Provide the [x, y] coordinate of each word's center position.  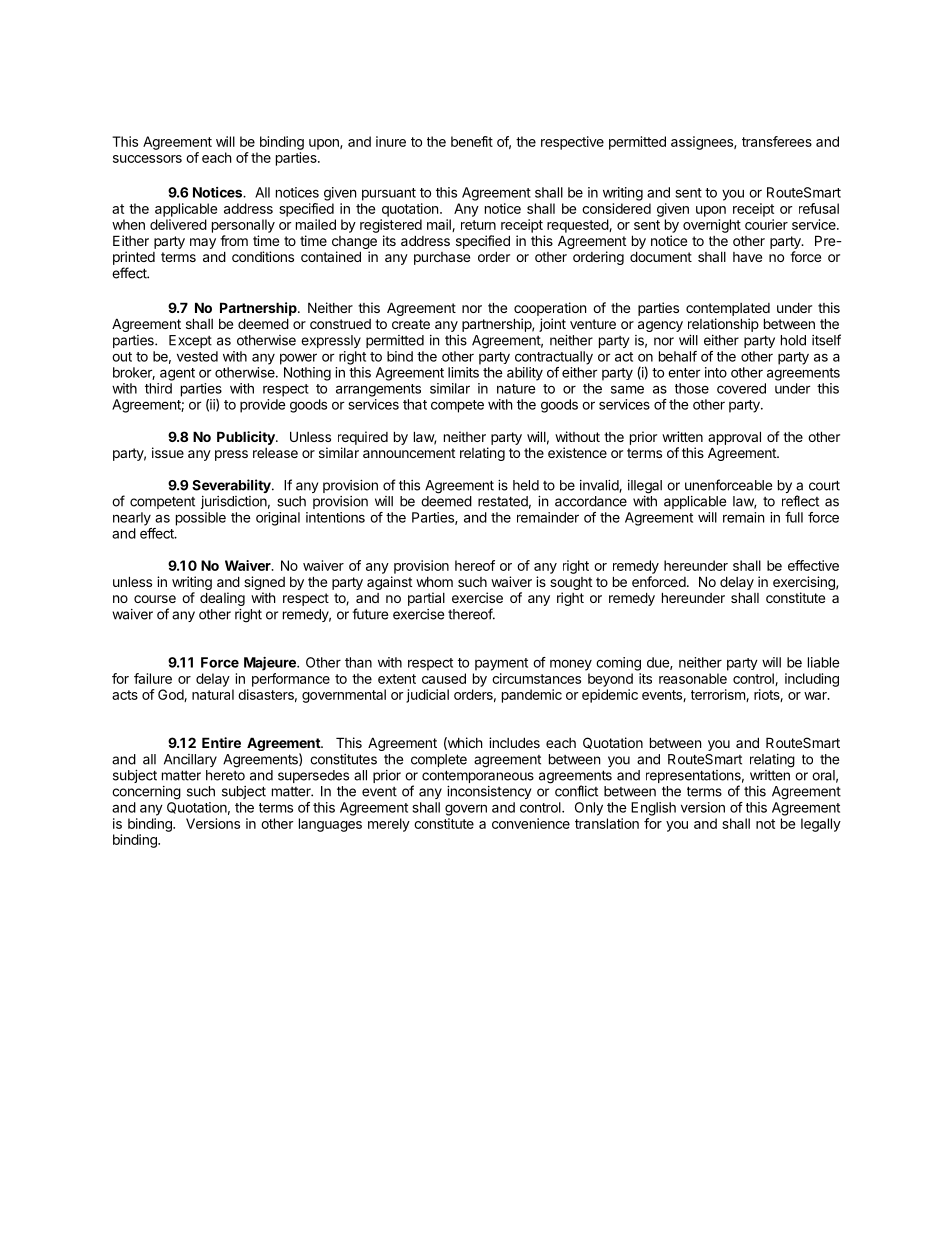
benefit [472, 141]
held [526, 485]
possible [201, 519]
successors [147, 159]
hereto [225, 775]
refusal [819, 208]
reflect [800, 501]
